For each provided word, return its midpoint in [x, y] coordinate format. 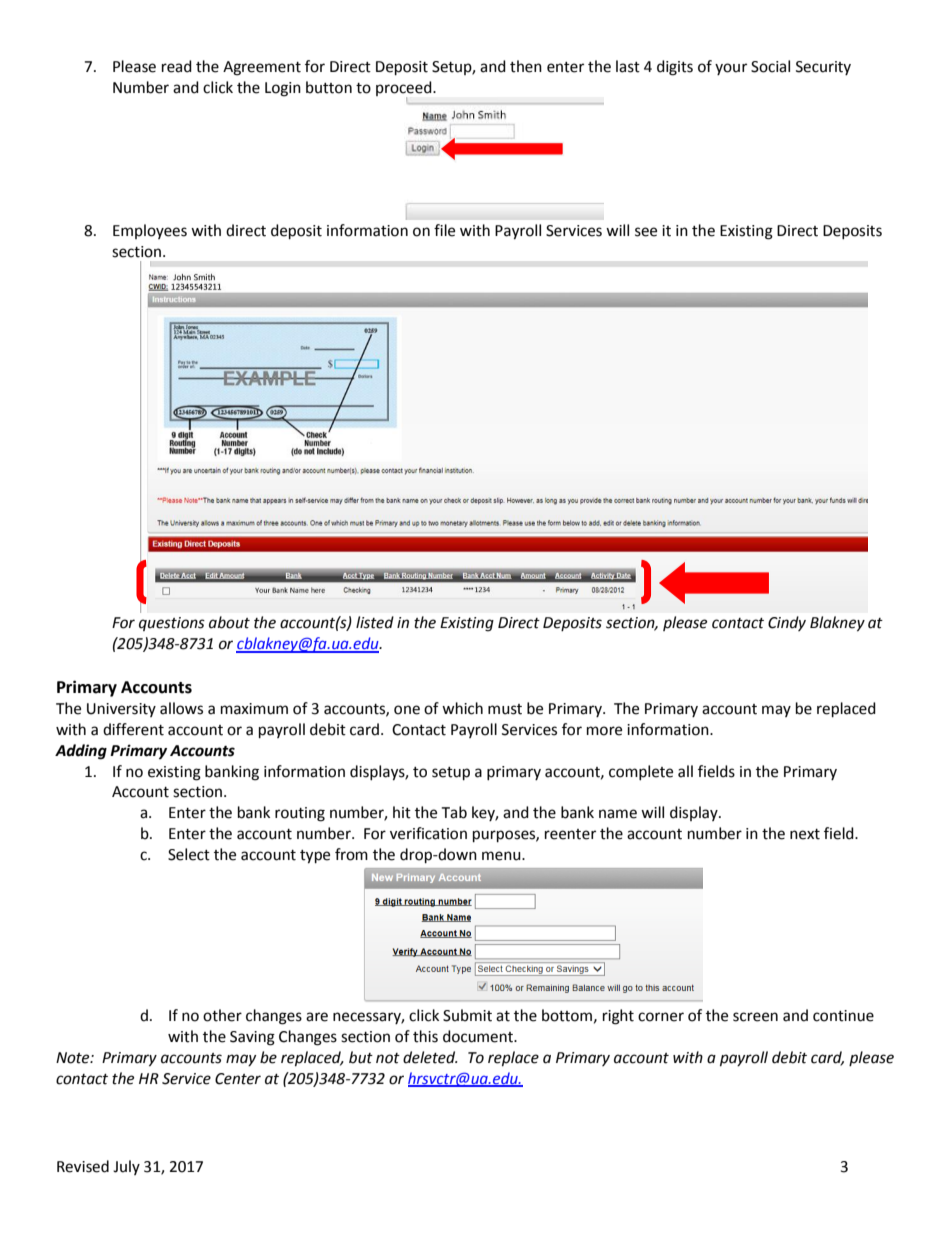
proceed [405, 90]
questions [172, 624]
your [731, 69]
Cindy [787, 623]
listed [375, 622]
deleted [430, 1057]
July [126, 1167]
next [805, 834]
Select [189, 854]
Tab [454, 812]
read [177, 66]
